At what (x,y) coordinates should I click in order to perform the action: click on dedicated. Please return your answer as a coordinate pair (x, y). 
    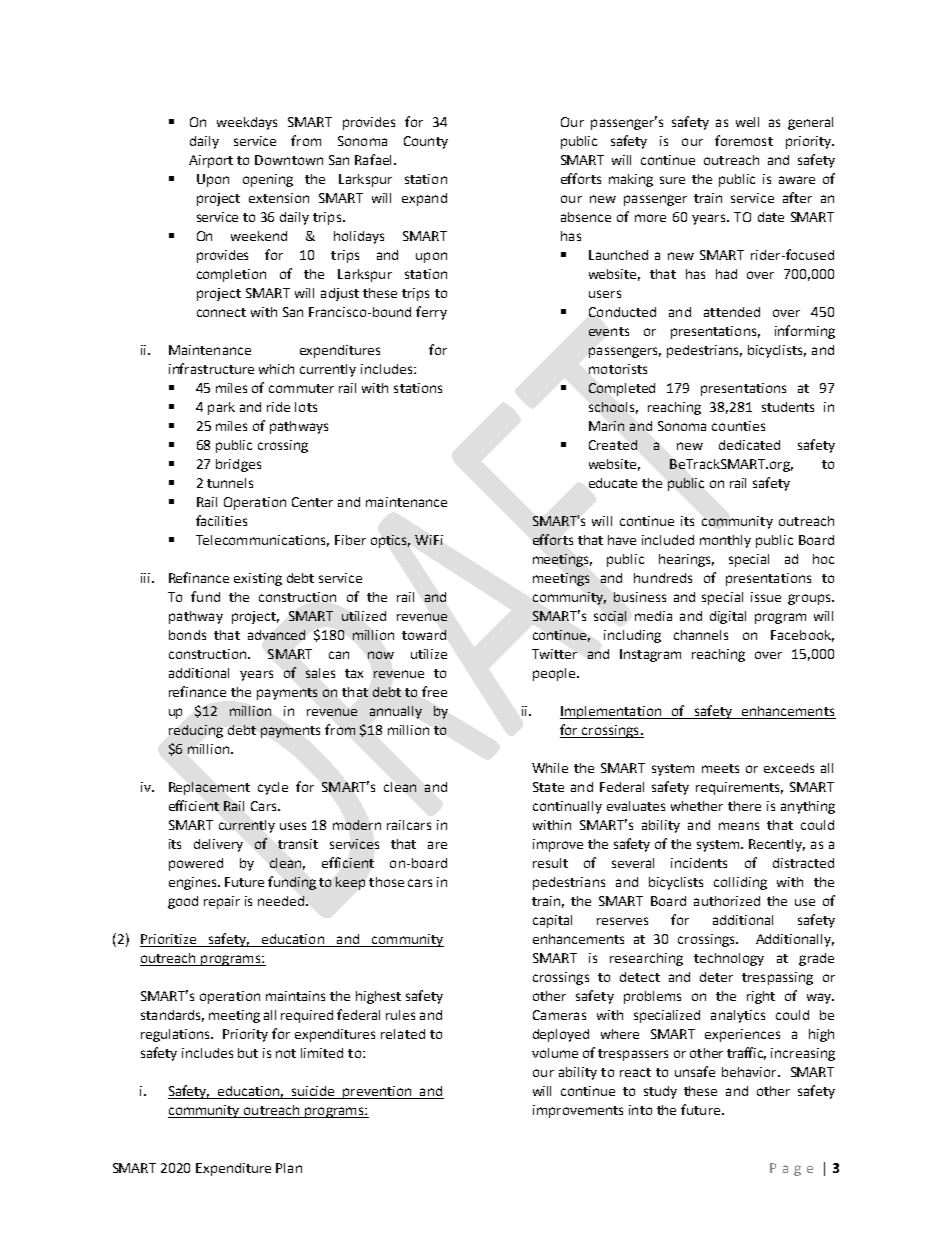
    Looking at the image, I should click on (749, 445).
